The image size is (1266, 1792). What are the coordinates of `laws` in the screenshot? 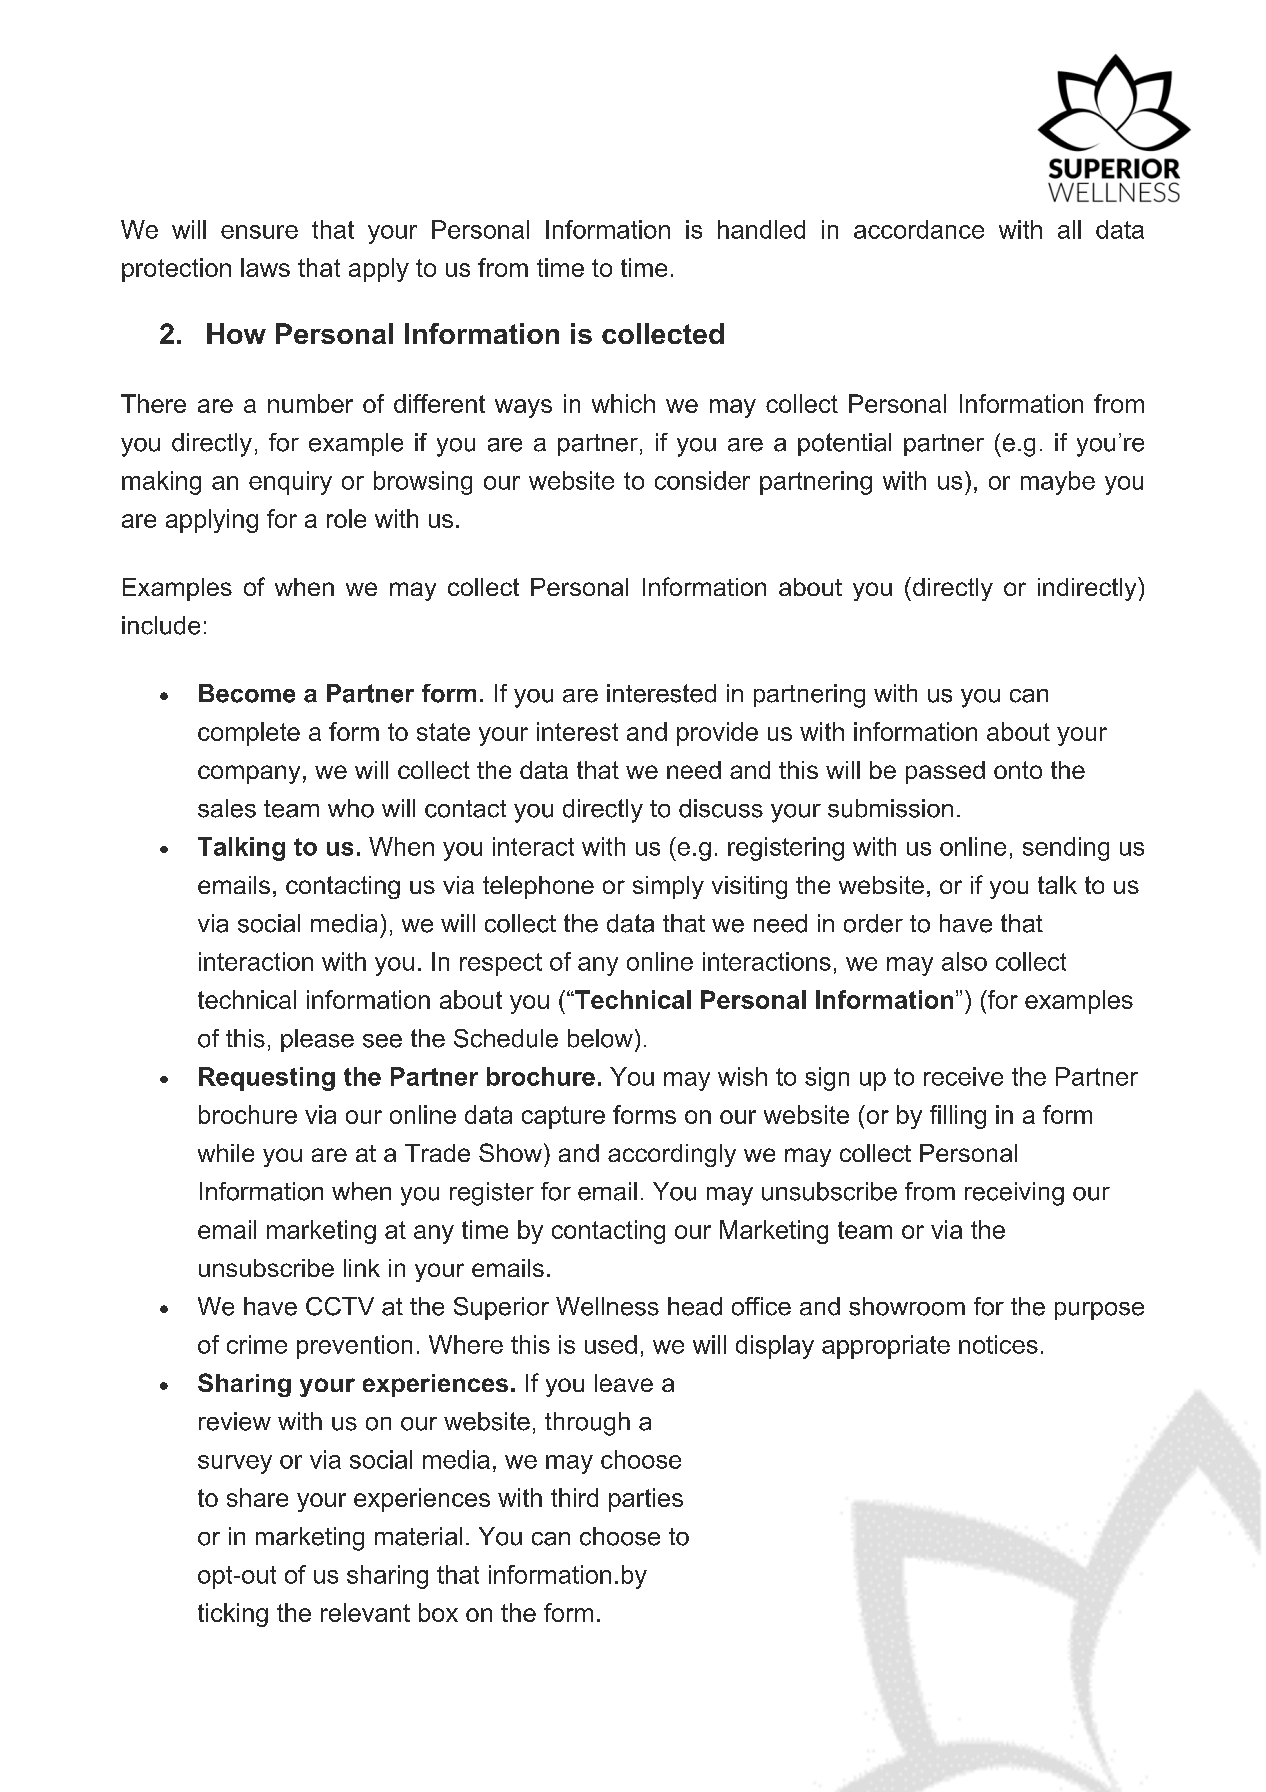 It's located at (265, 267).
